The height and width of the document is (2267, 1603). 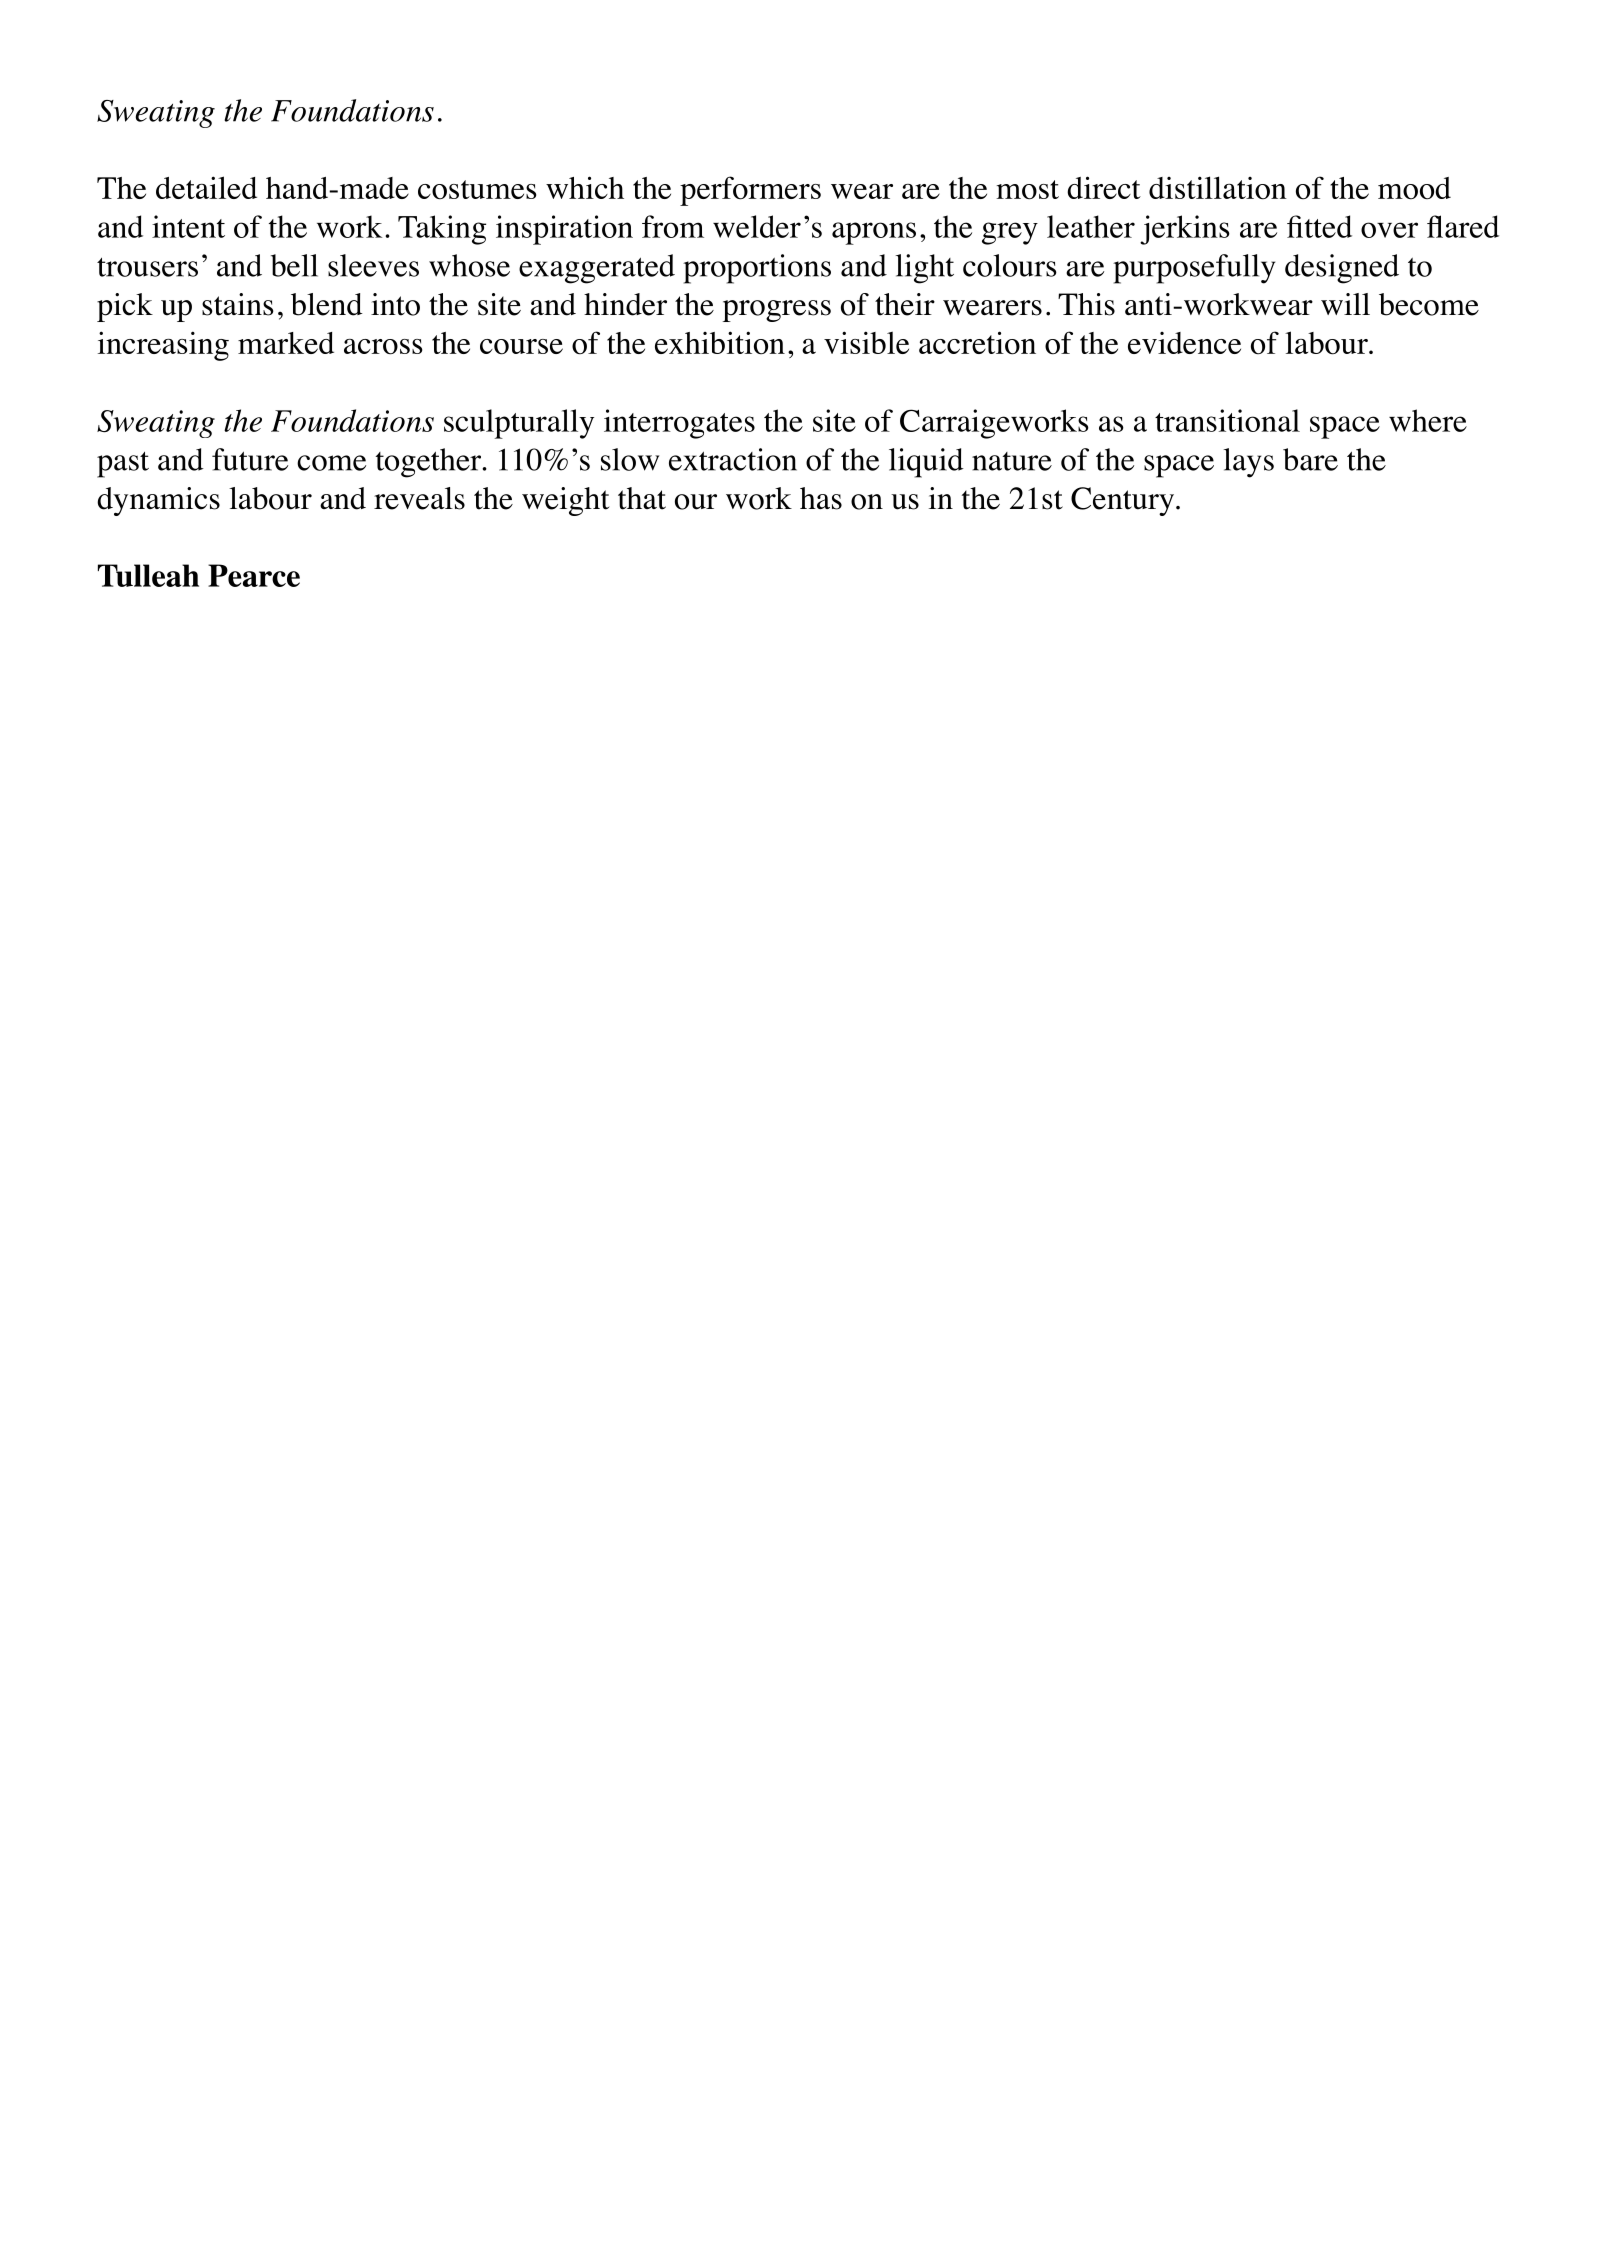 I want to click on distillation, so click(x=1218, y=188).
